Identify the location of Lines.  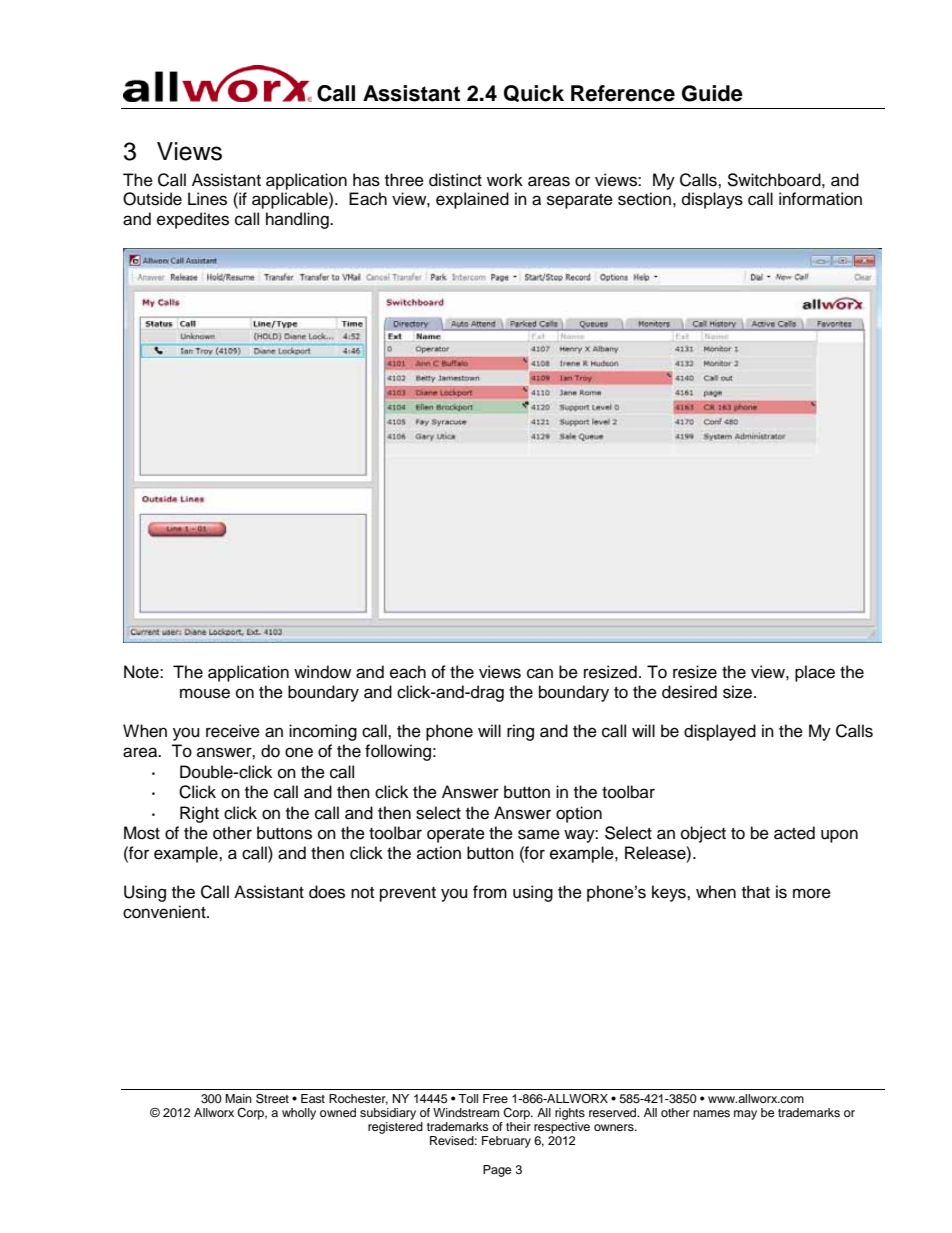
(207, 199).
